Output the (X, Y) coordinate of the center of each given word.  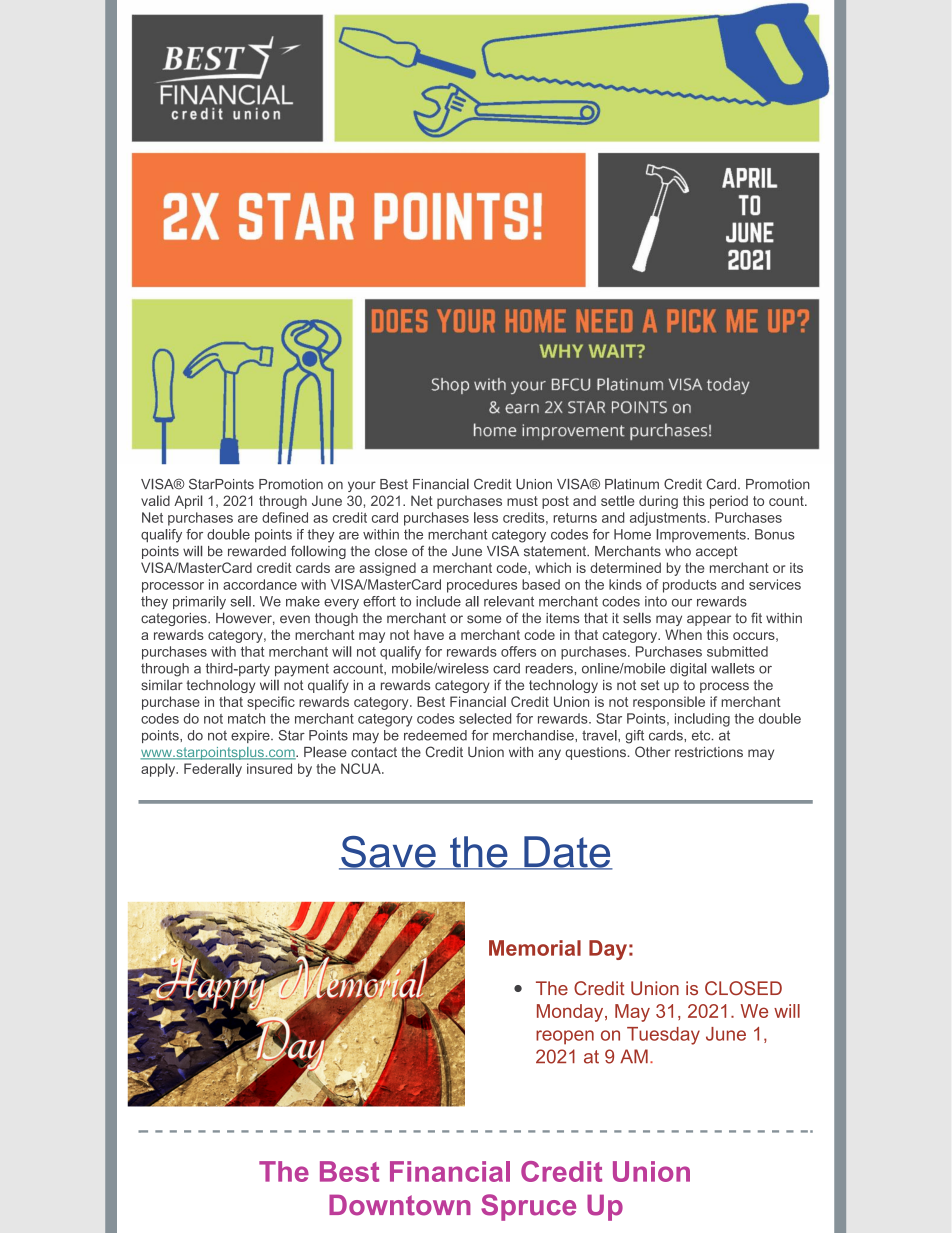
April (188, 502)
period (729, 502)
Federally (213, 770)
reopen (565, 1037)
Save (388, 853)
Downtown (400, 1205)
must (522, 501)
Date (567, 853)
